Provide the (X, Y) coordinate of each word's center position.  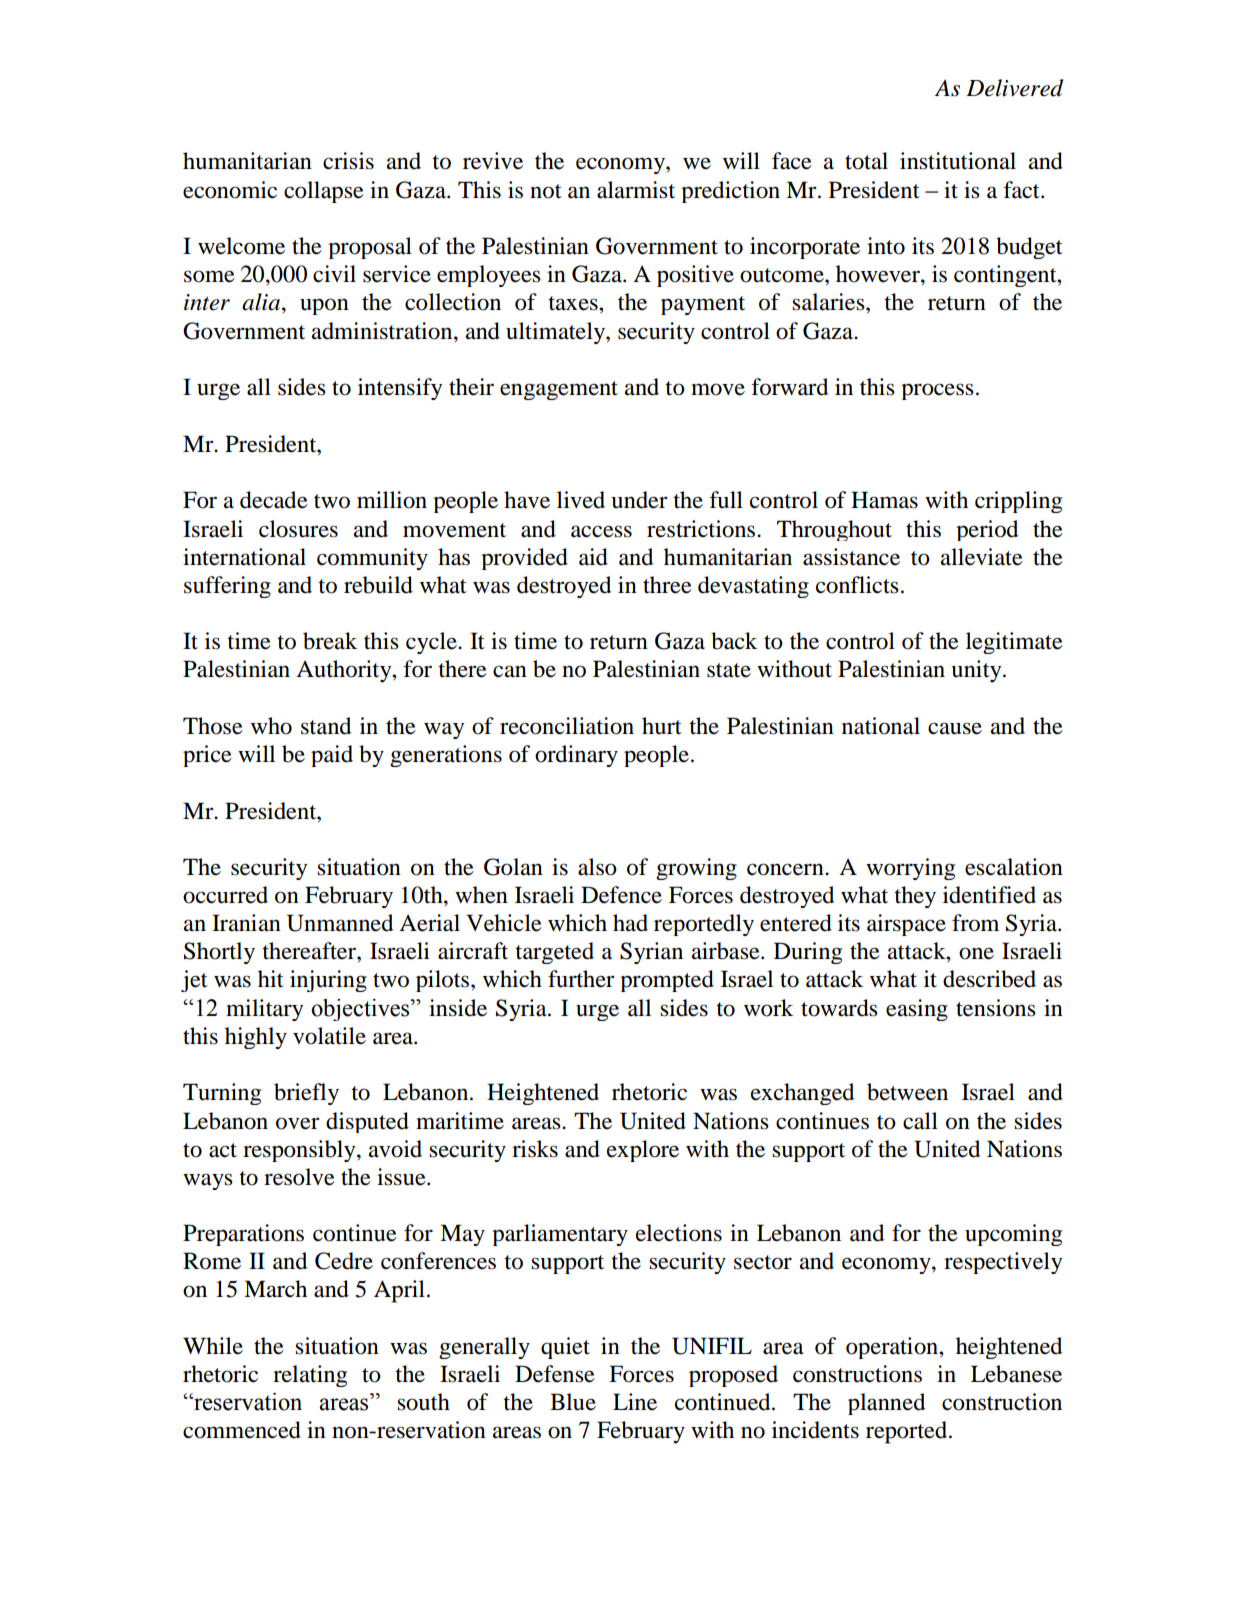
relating (310, 1376)
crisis (348, 161)
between (907, 1092)
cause (955, 728)
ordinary (576, 756)
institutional (958, 161)
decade (274, 500)
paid (332, 756)
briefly (306, 1094)
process (937, 391)
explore (643, 1151)
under (639, 500)
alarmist (636, 190)
